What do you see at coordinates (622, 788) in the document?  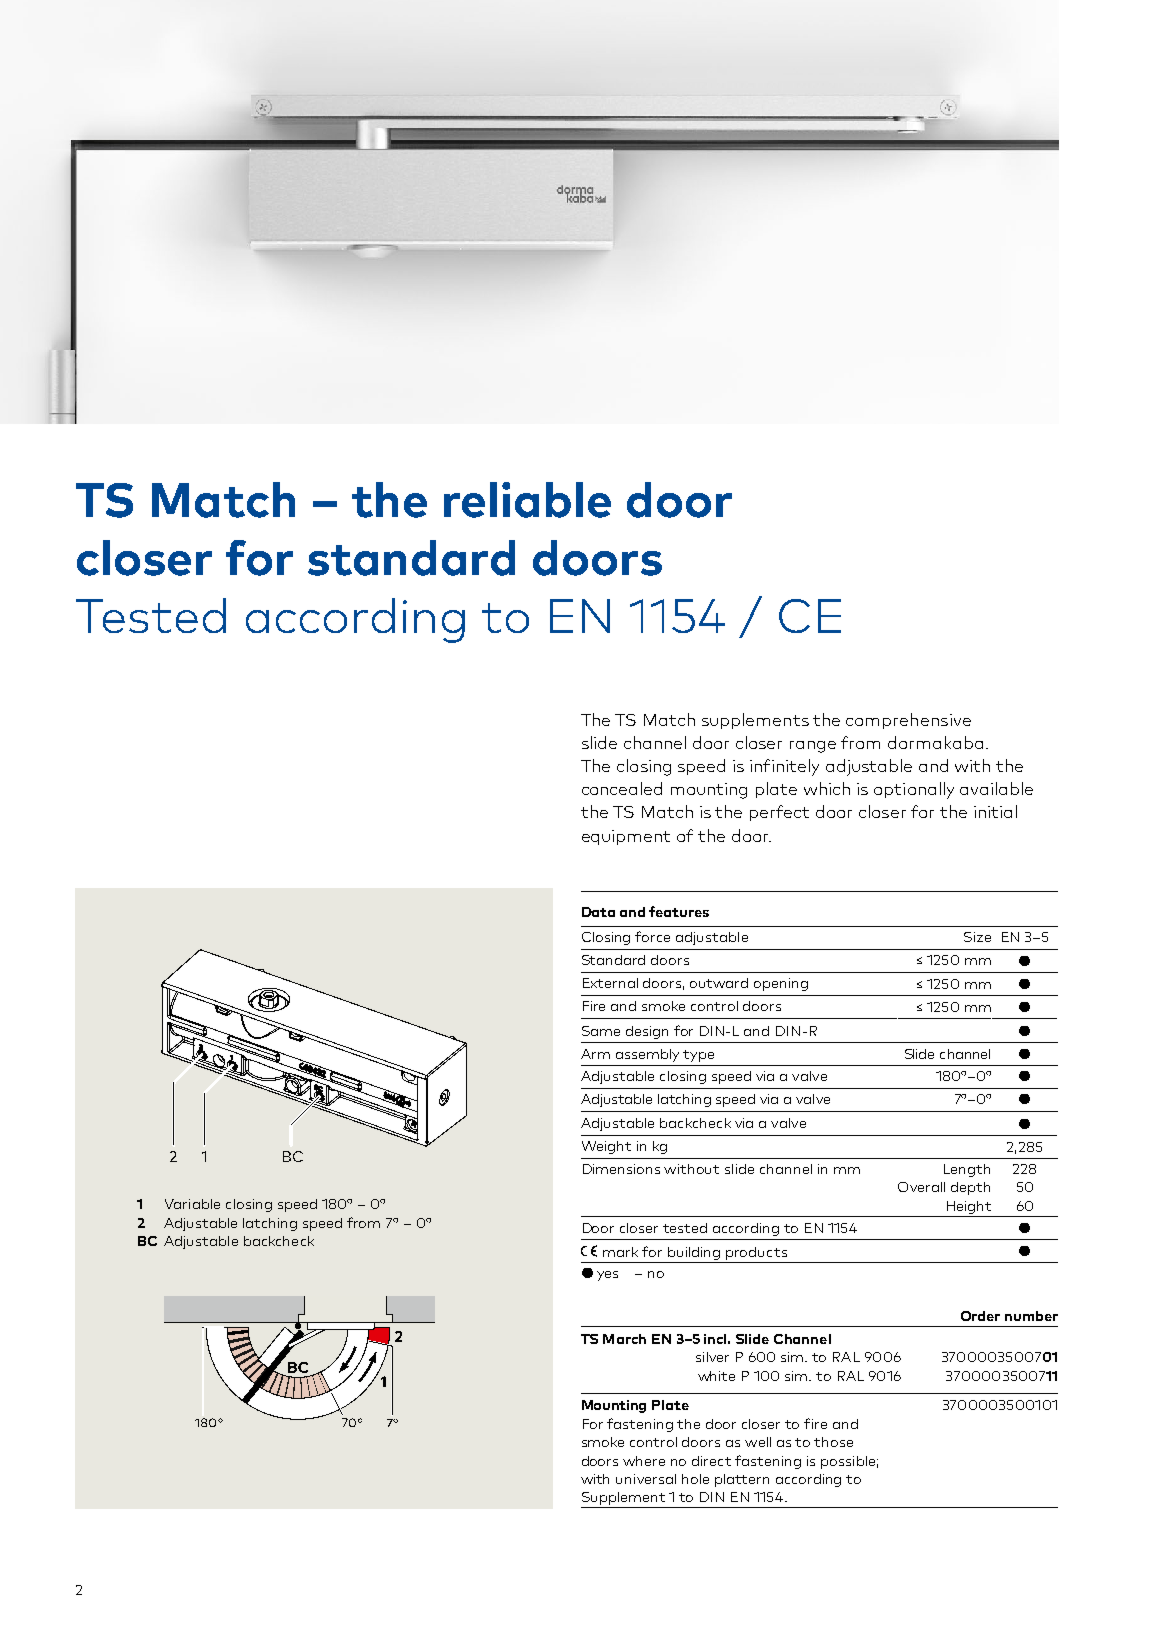 I see `concealed` at bounding box center [622, 788].
